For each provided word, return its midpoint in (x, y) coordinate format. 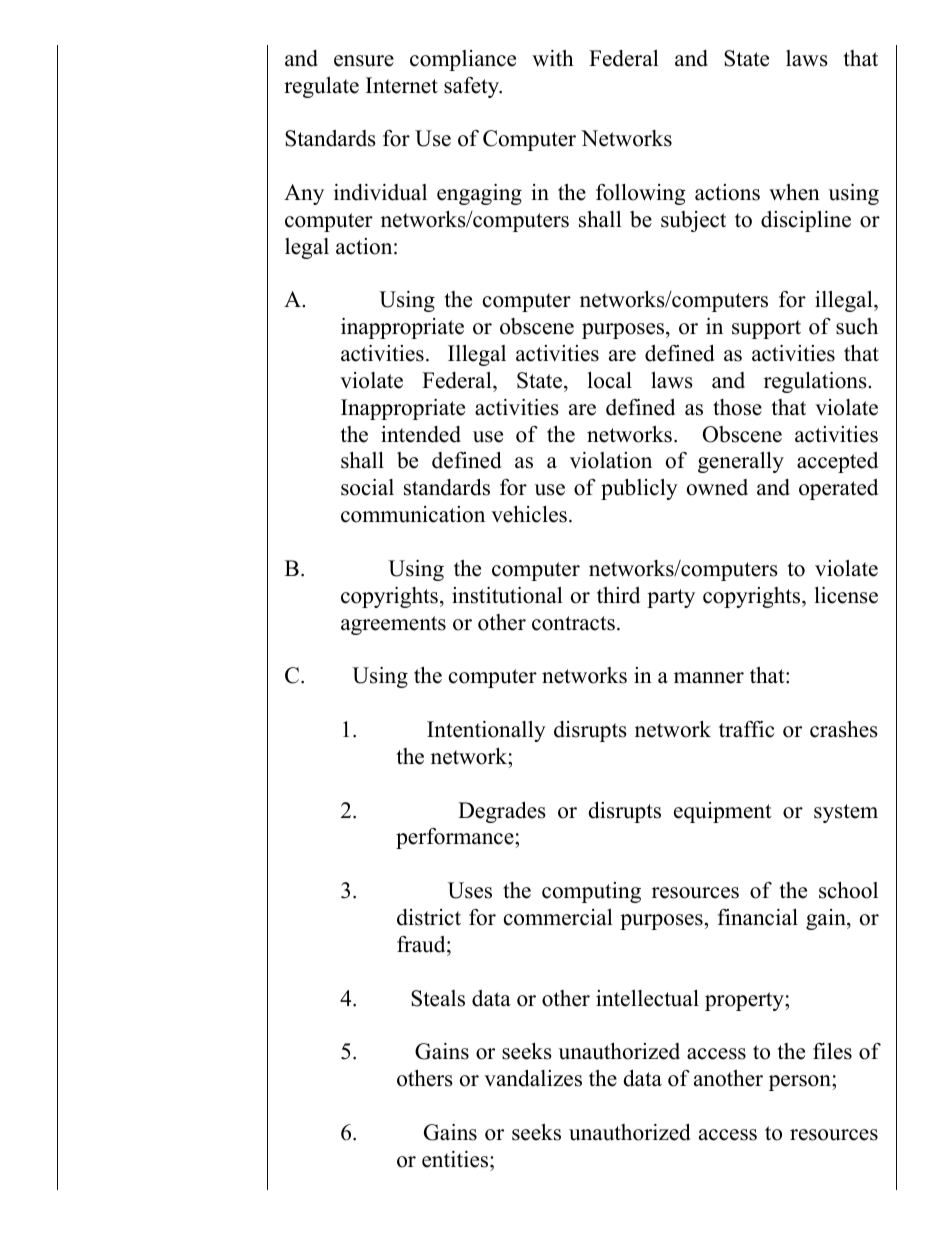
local (609, 380)
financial (758, 917)
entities (455, 1159)
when (794, 192)
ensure (364, 61)
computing (591, 892)
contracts (573, 623)
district (429, 917)
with (553, 58)
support (766, 329)
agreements (393, 625)
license (846, 595)
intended (421, 434)
